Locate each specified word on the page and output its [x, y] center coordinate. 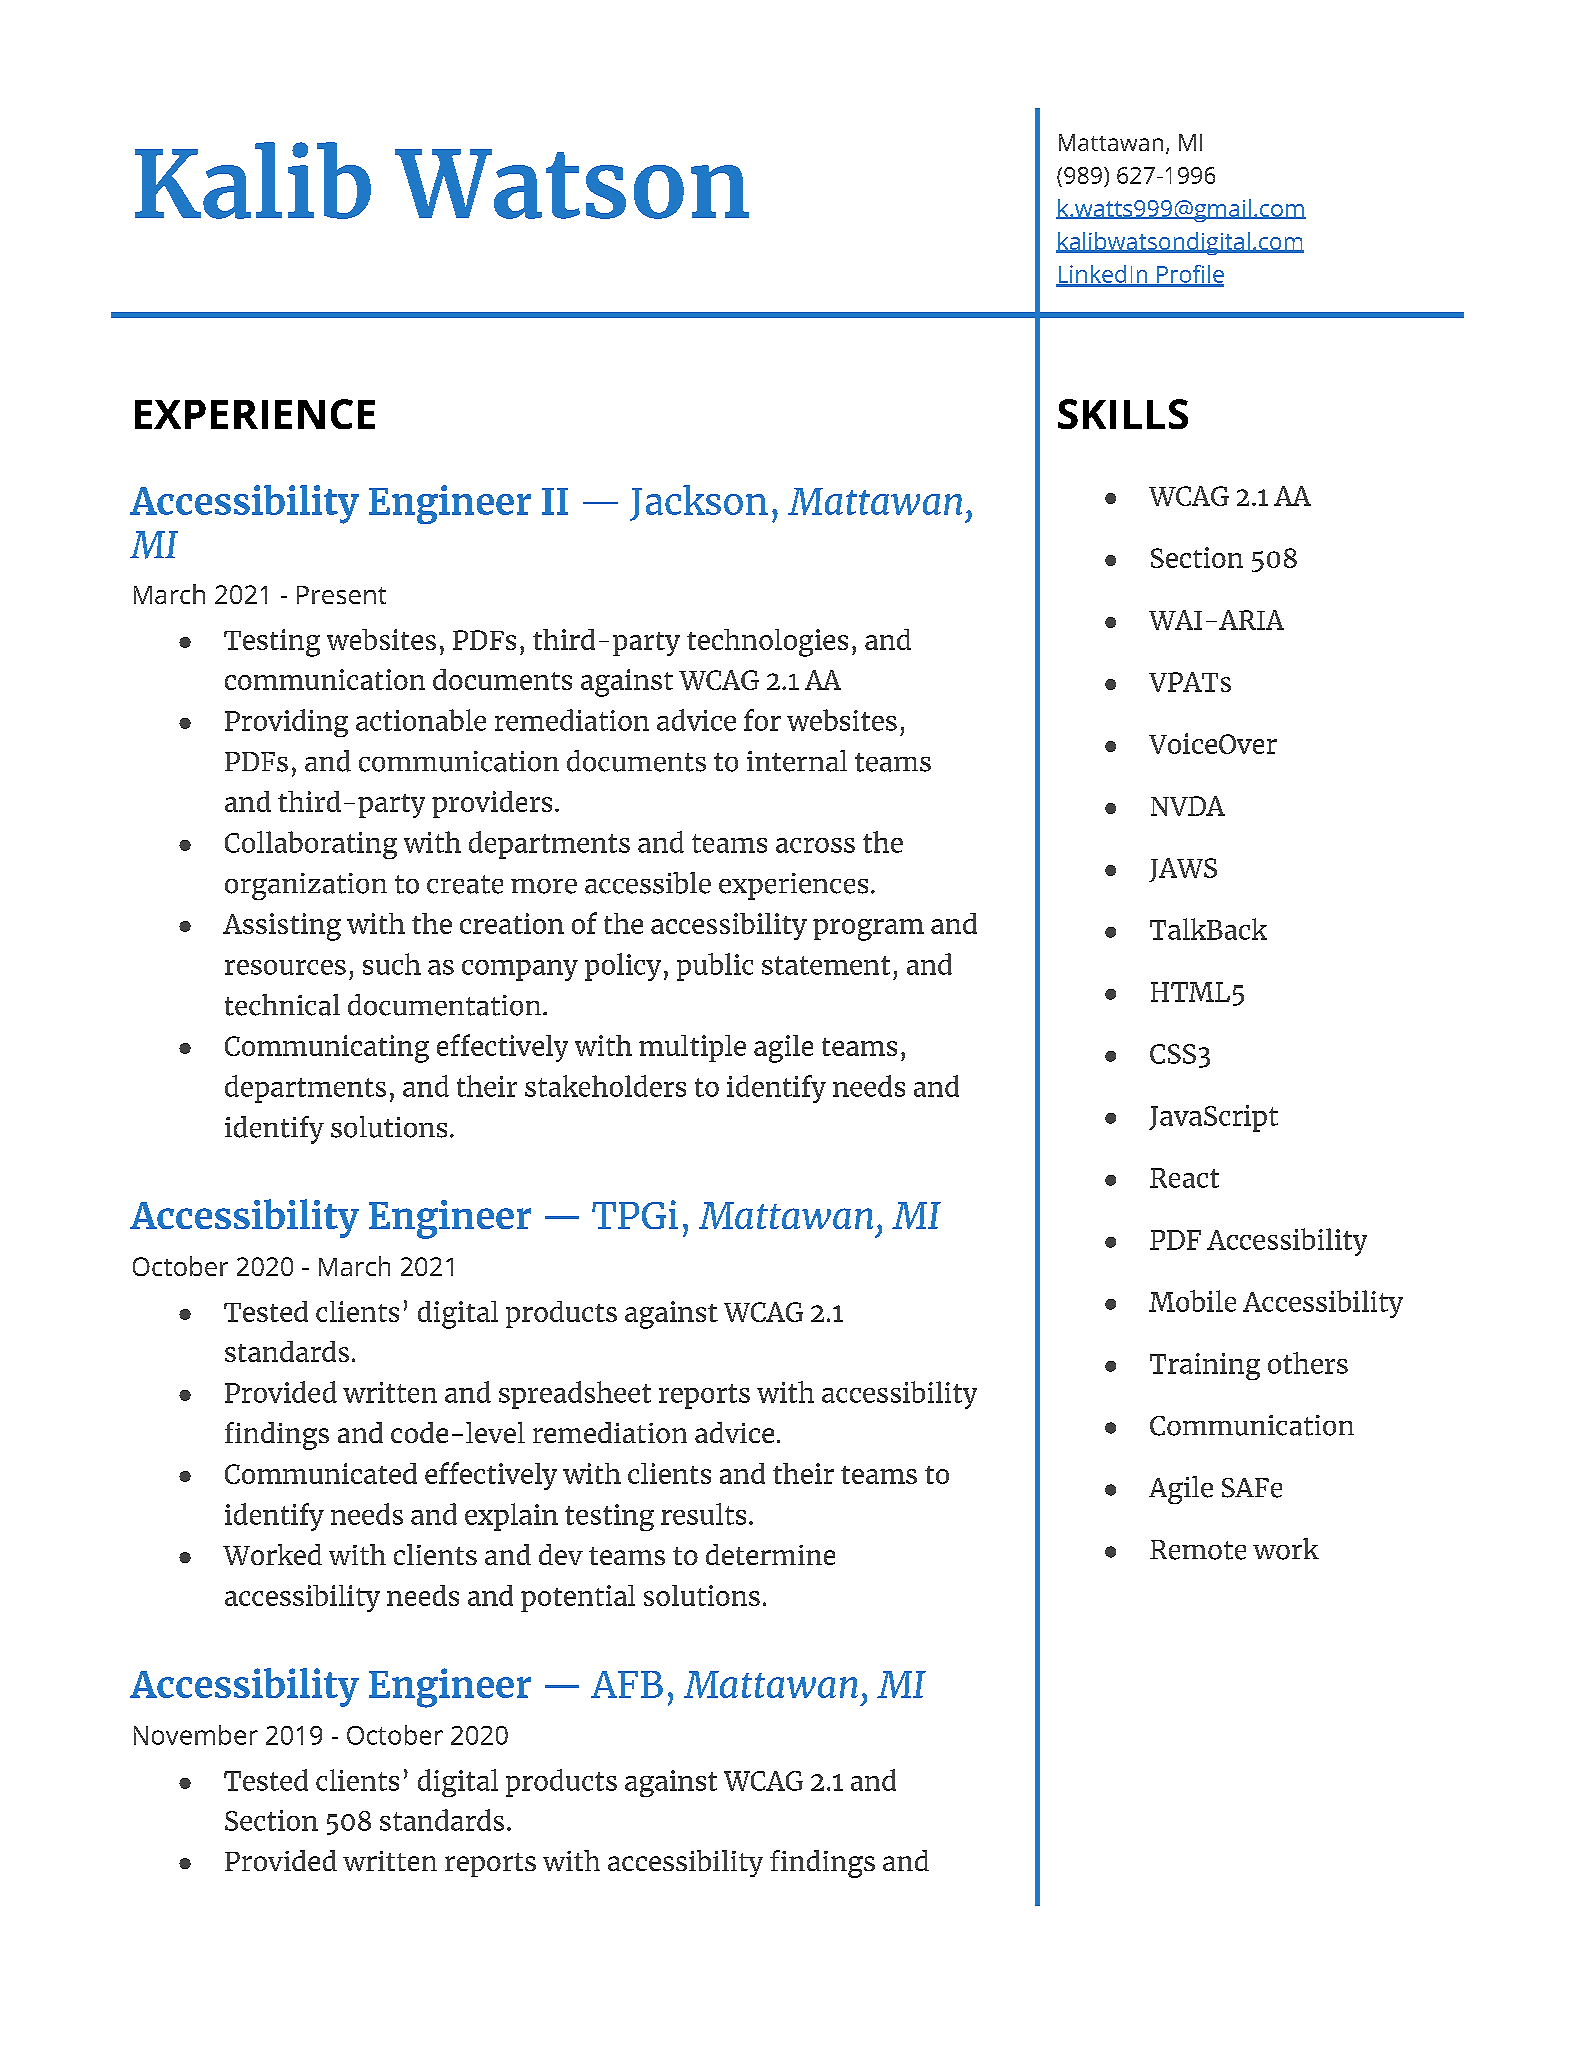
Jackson [699, 503]
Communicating [327, 1049]
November [196, 1735]
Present [341, 595]
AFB [627, 1684]
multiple [692, 1048]
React [1184, 1178]
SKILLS [1123, 414]
